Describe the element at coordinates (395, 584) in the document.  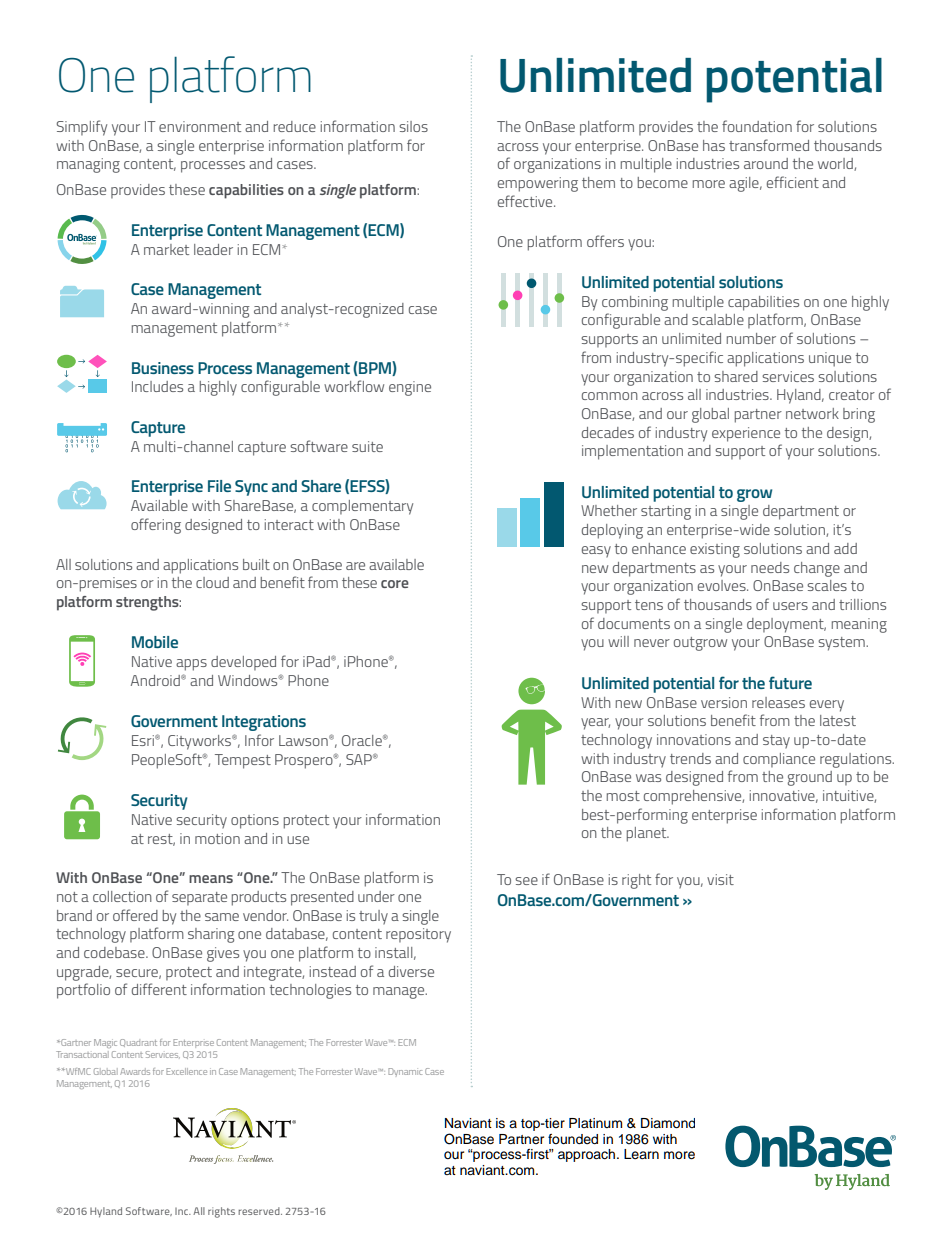
I see `core` at that location.
